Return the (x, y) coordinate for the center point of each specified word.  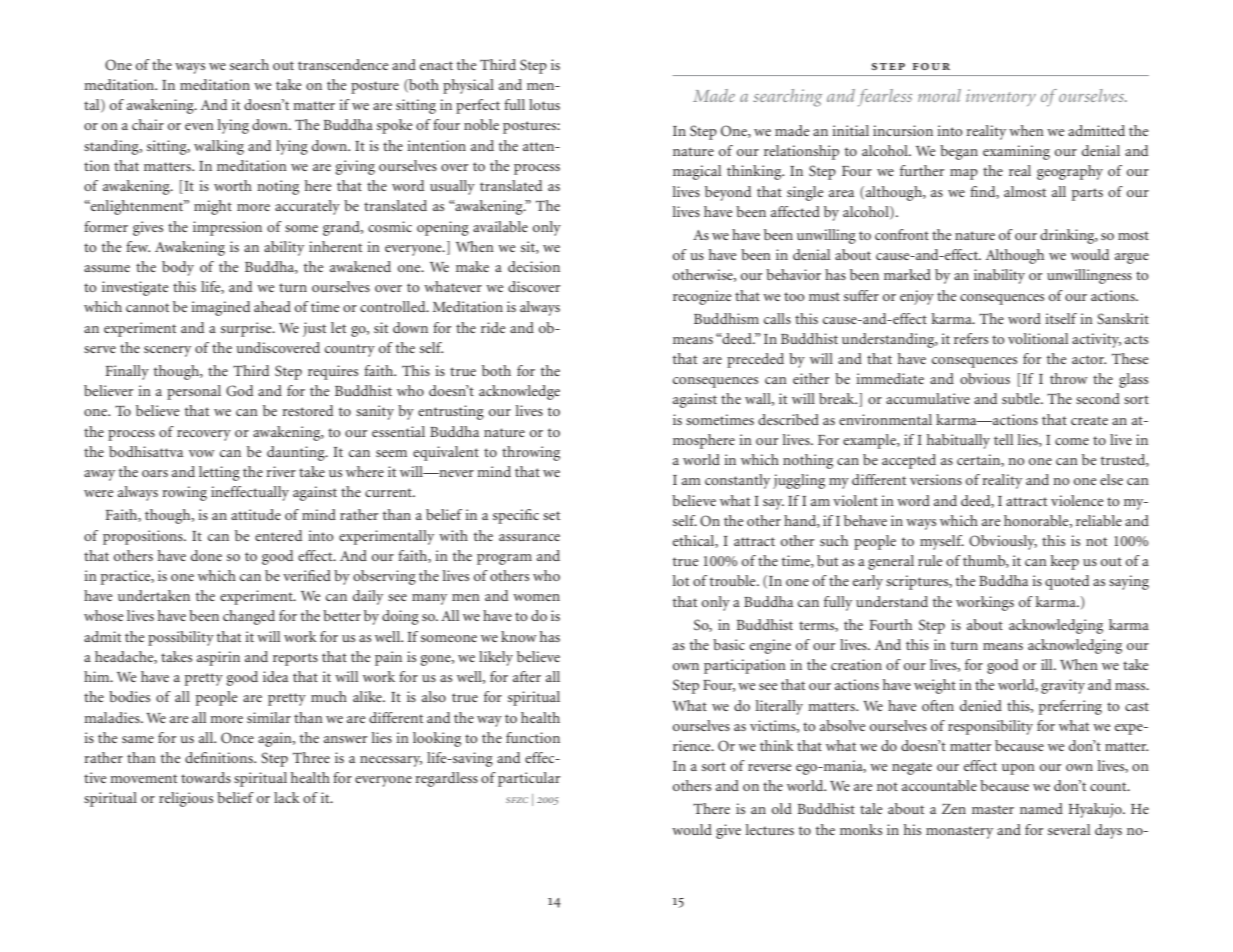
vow (202, 453)
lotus (544, 104)
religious (186, 799)
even (199, 126)
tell (1003, 439)
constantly (737, 481)
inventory (1001, 97)
